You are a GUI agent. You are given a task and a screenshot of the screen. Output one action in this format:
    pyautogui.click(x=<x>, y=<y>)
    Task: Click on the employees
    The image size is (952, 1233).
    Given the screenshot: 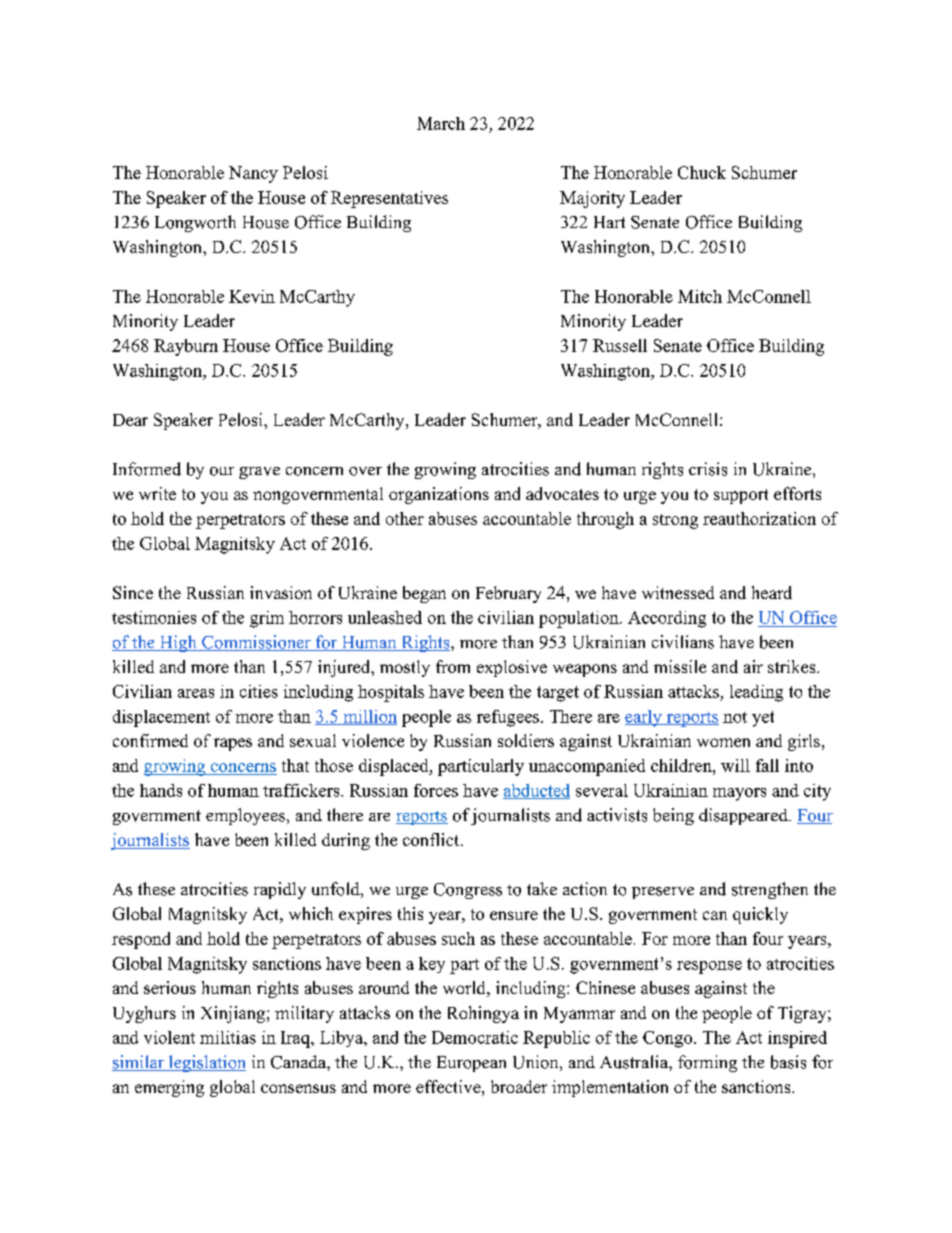 What is the action you would take?
    pyautogui.click(x=245, y=816)
